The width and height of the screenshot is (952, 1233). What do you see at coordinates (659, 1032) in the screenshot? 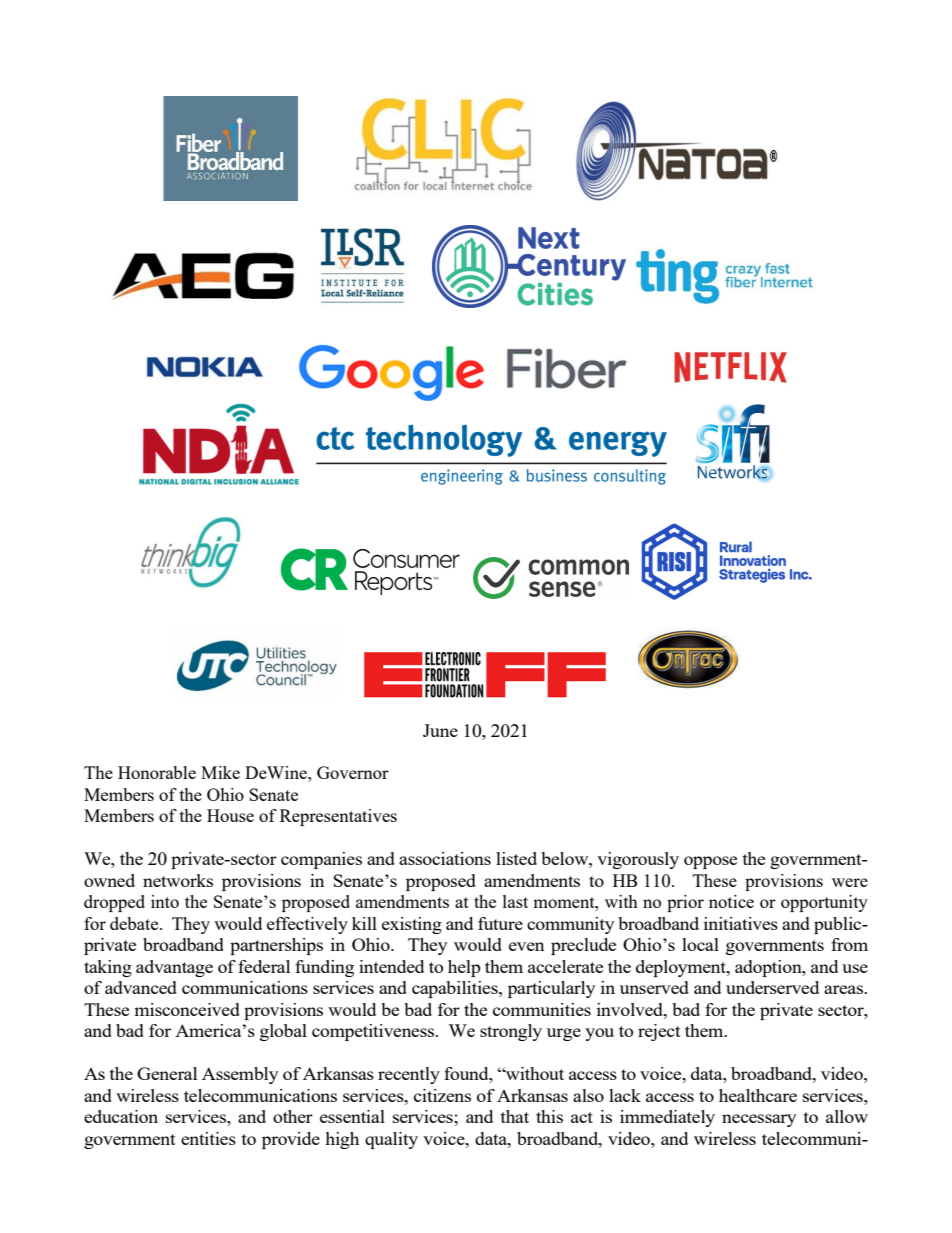
I see `reject` at bounding box center [659, 1032].
